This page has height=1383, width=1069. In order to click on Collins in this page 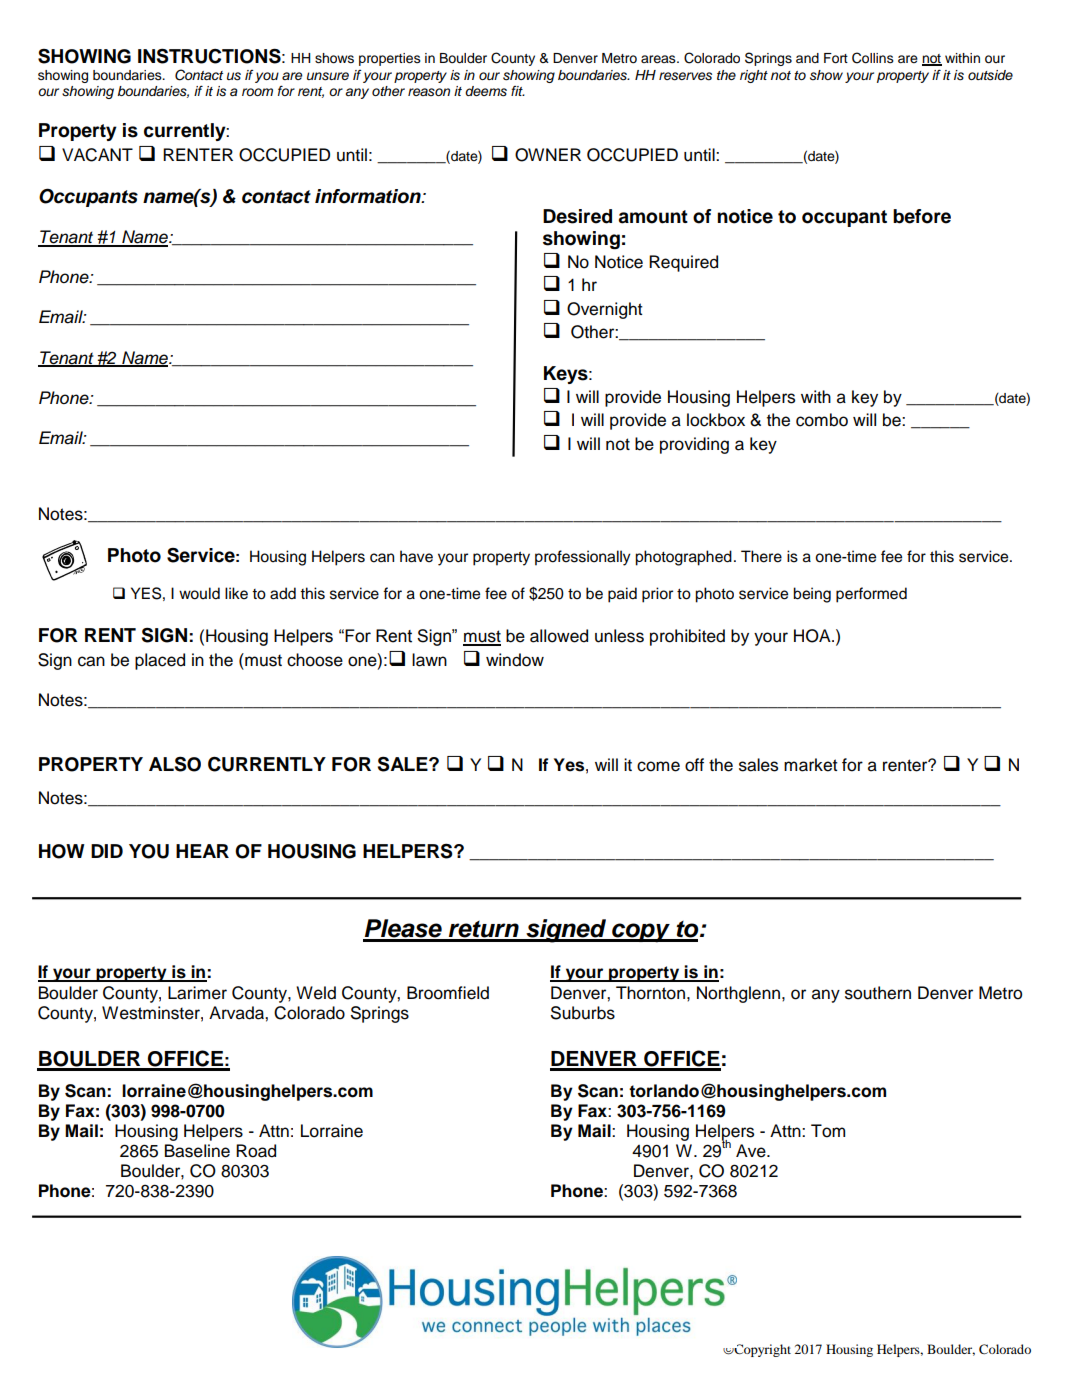, I will do `click(873, 58)`.
